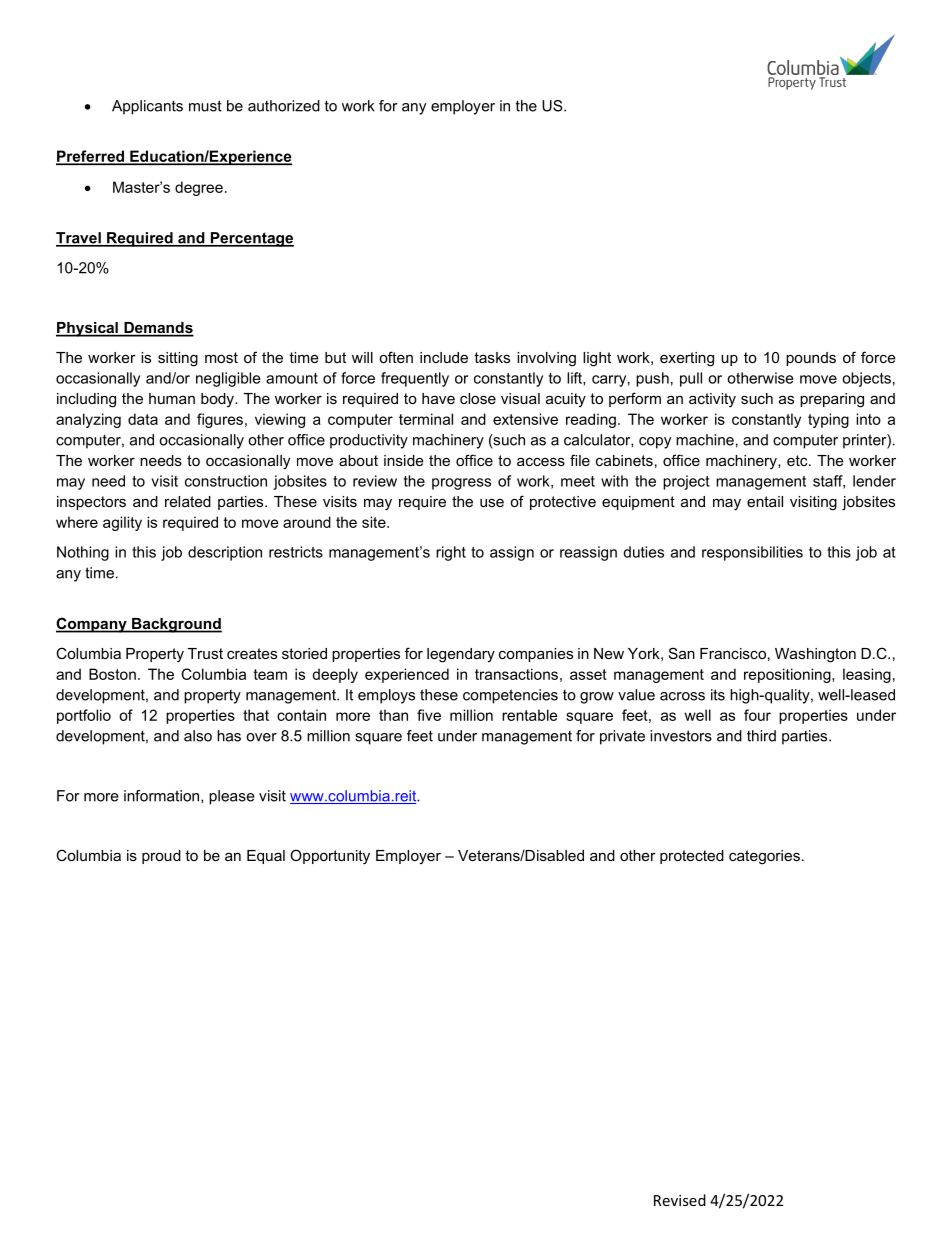  I want to click on Opportunity, so click(330, 857).
